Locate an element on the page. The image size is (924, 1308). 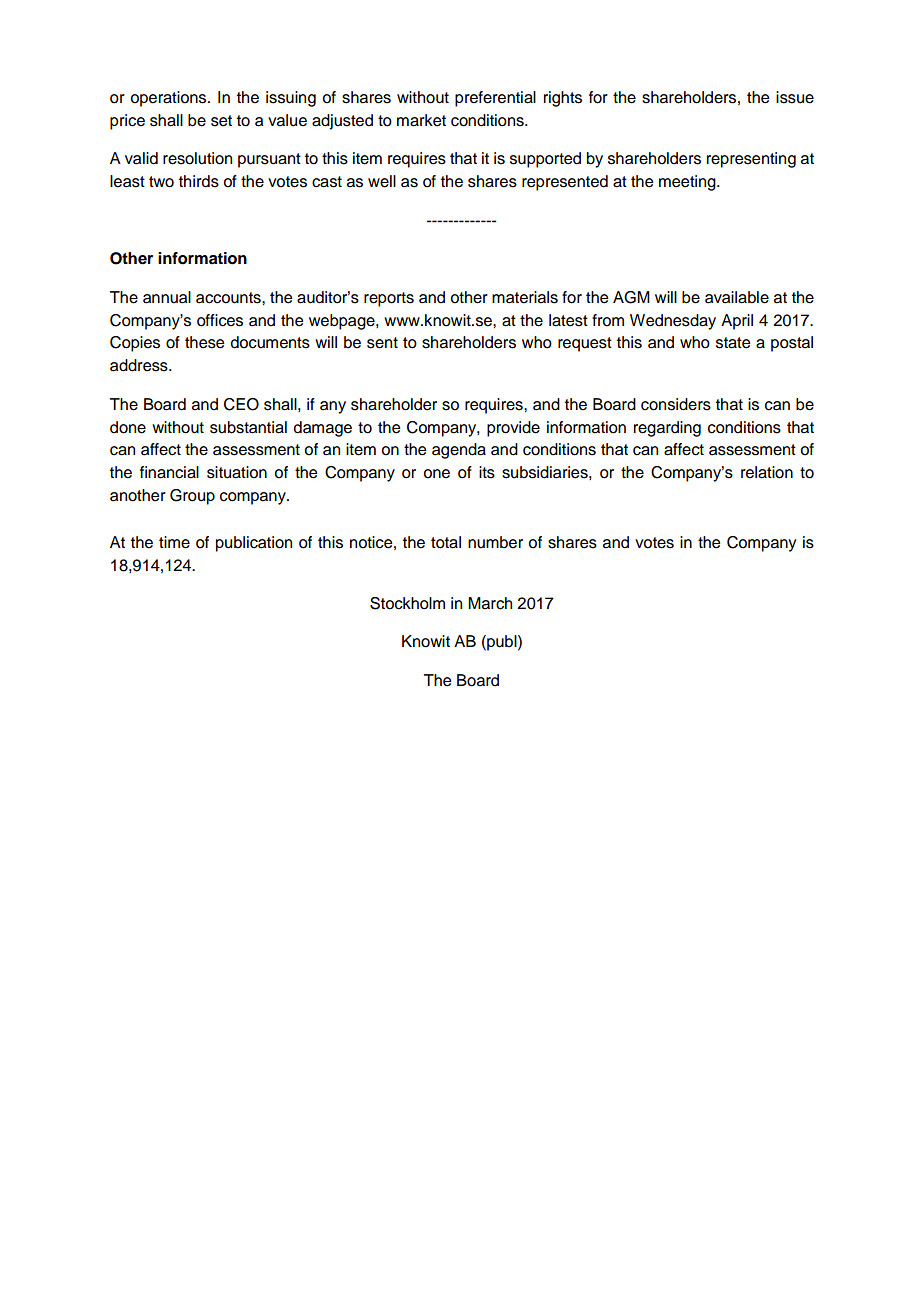
state is located at coordinates (733, 343).
